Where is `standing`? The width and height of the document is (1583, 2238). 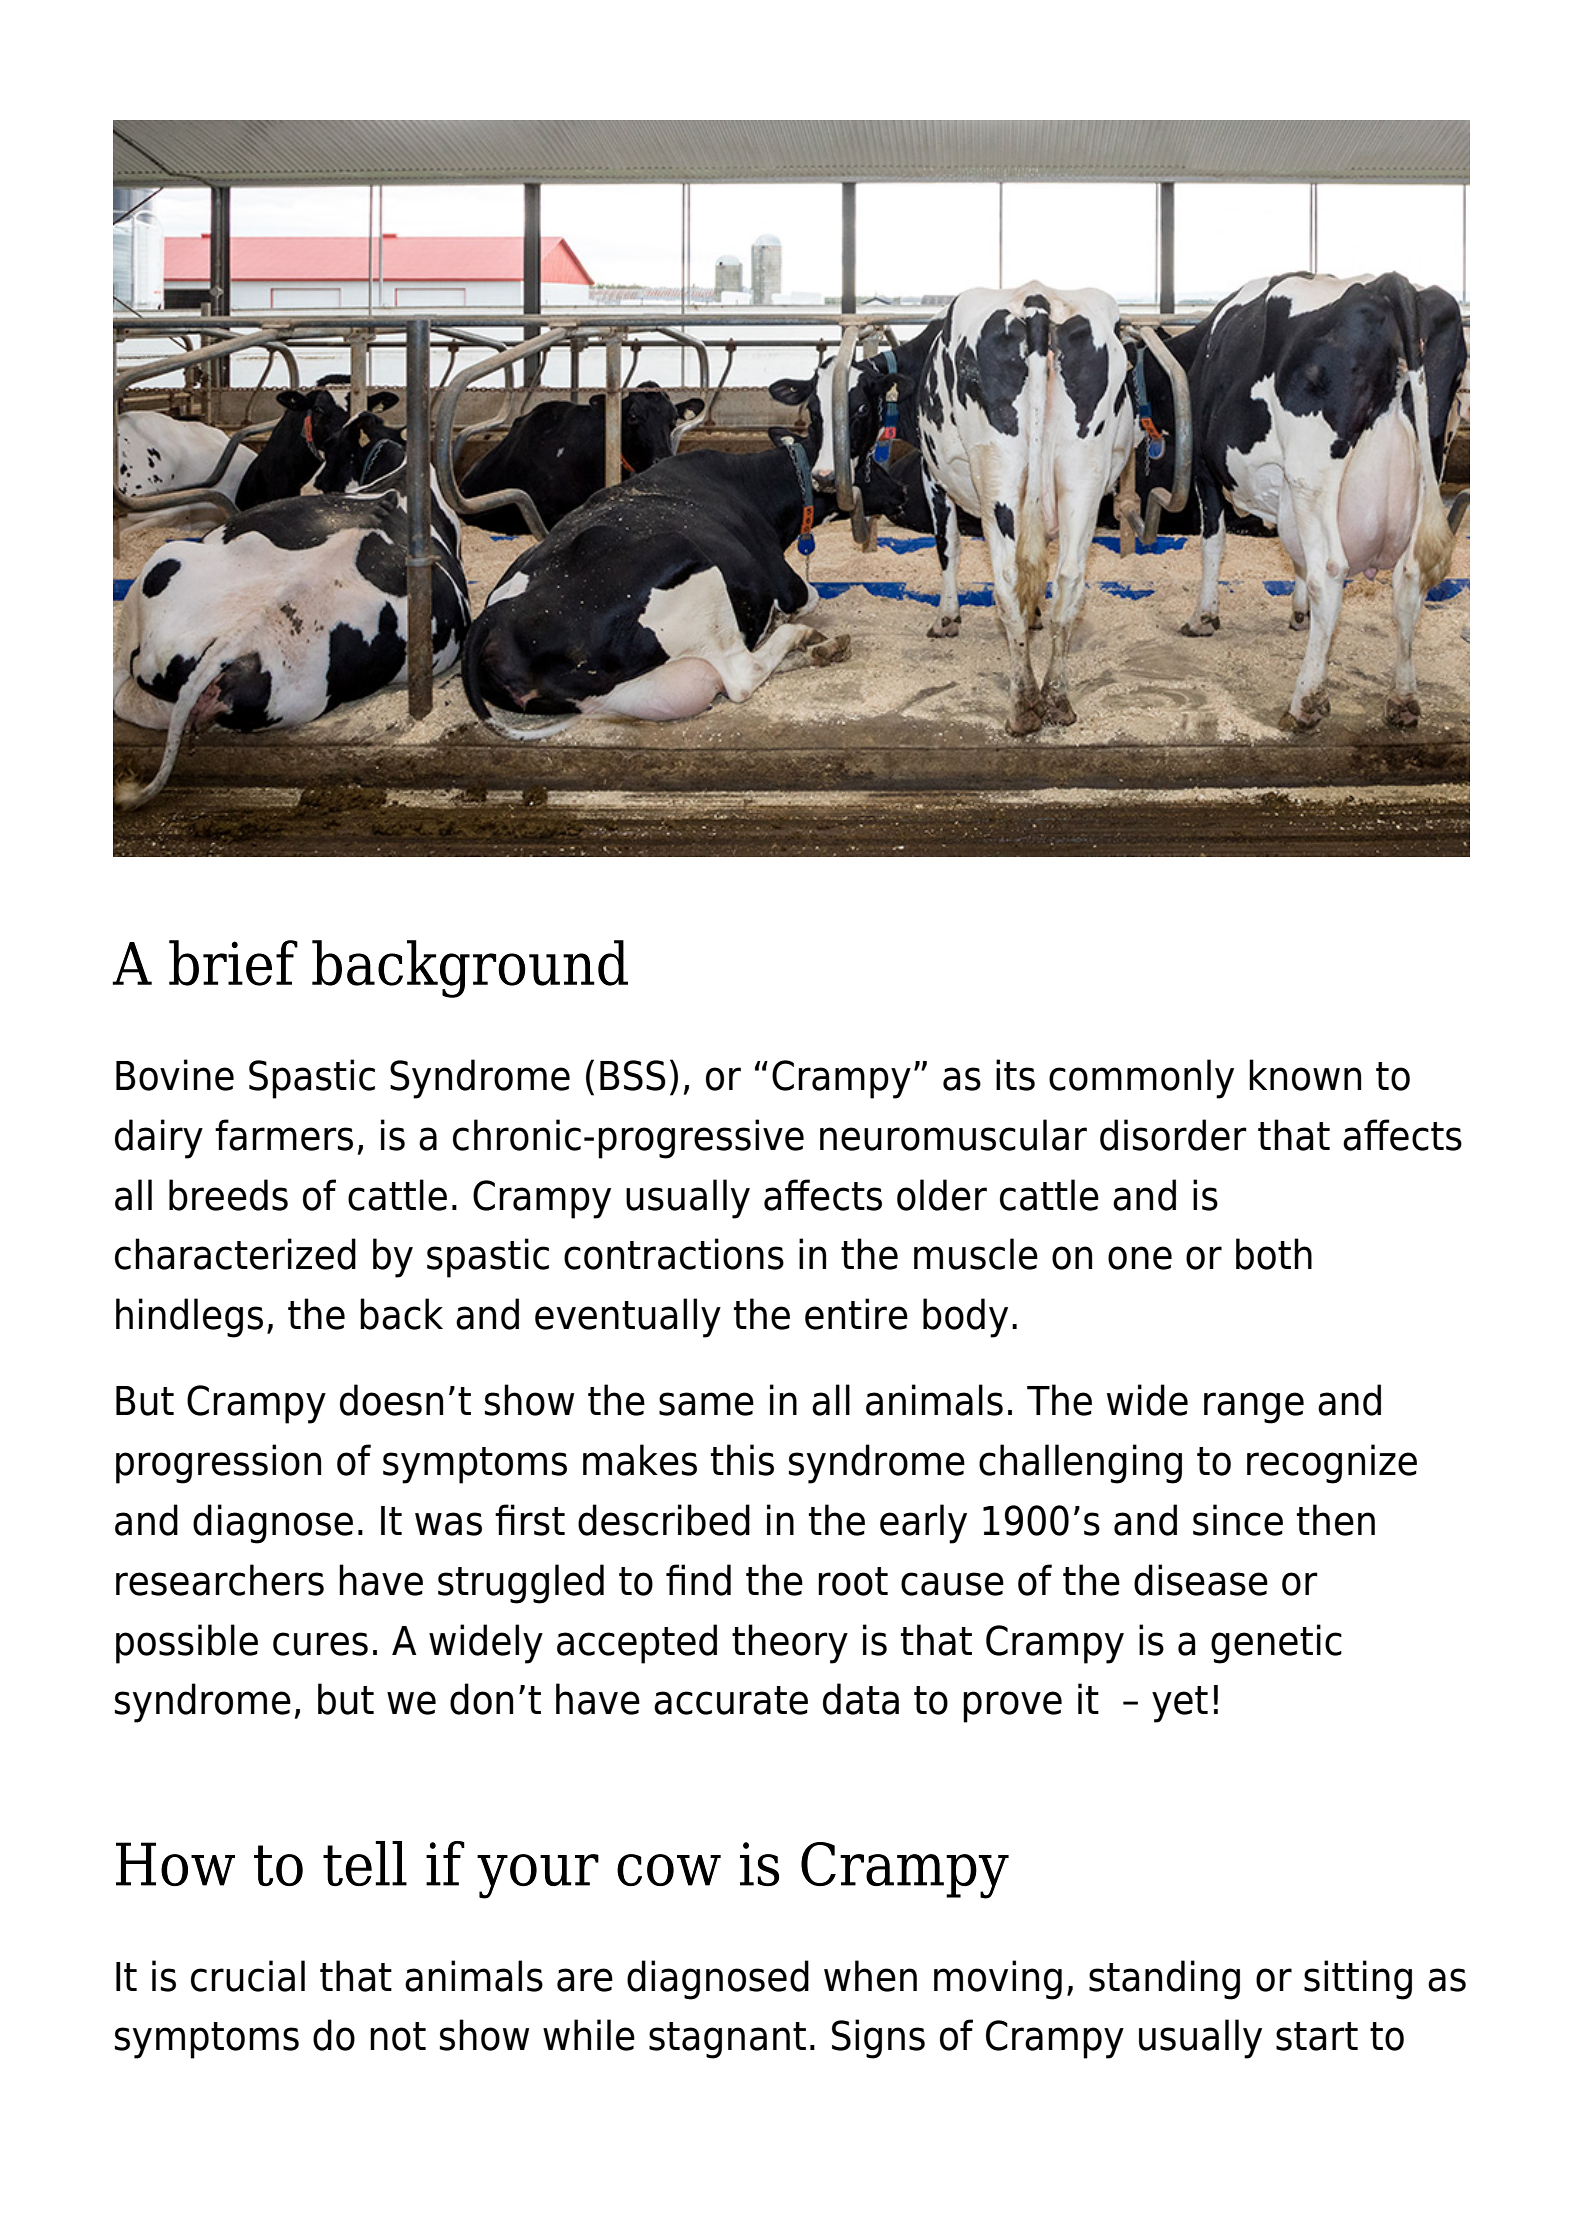 standing is located at coordinates (1164, 1980).
